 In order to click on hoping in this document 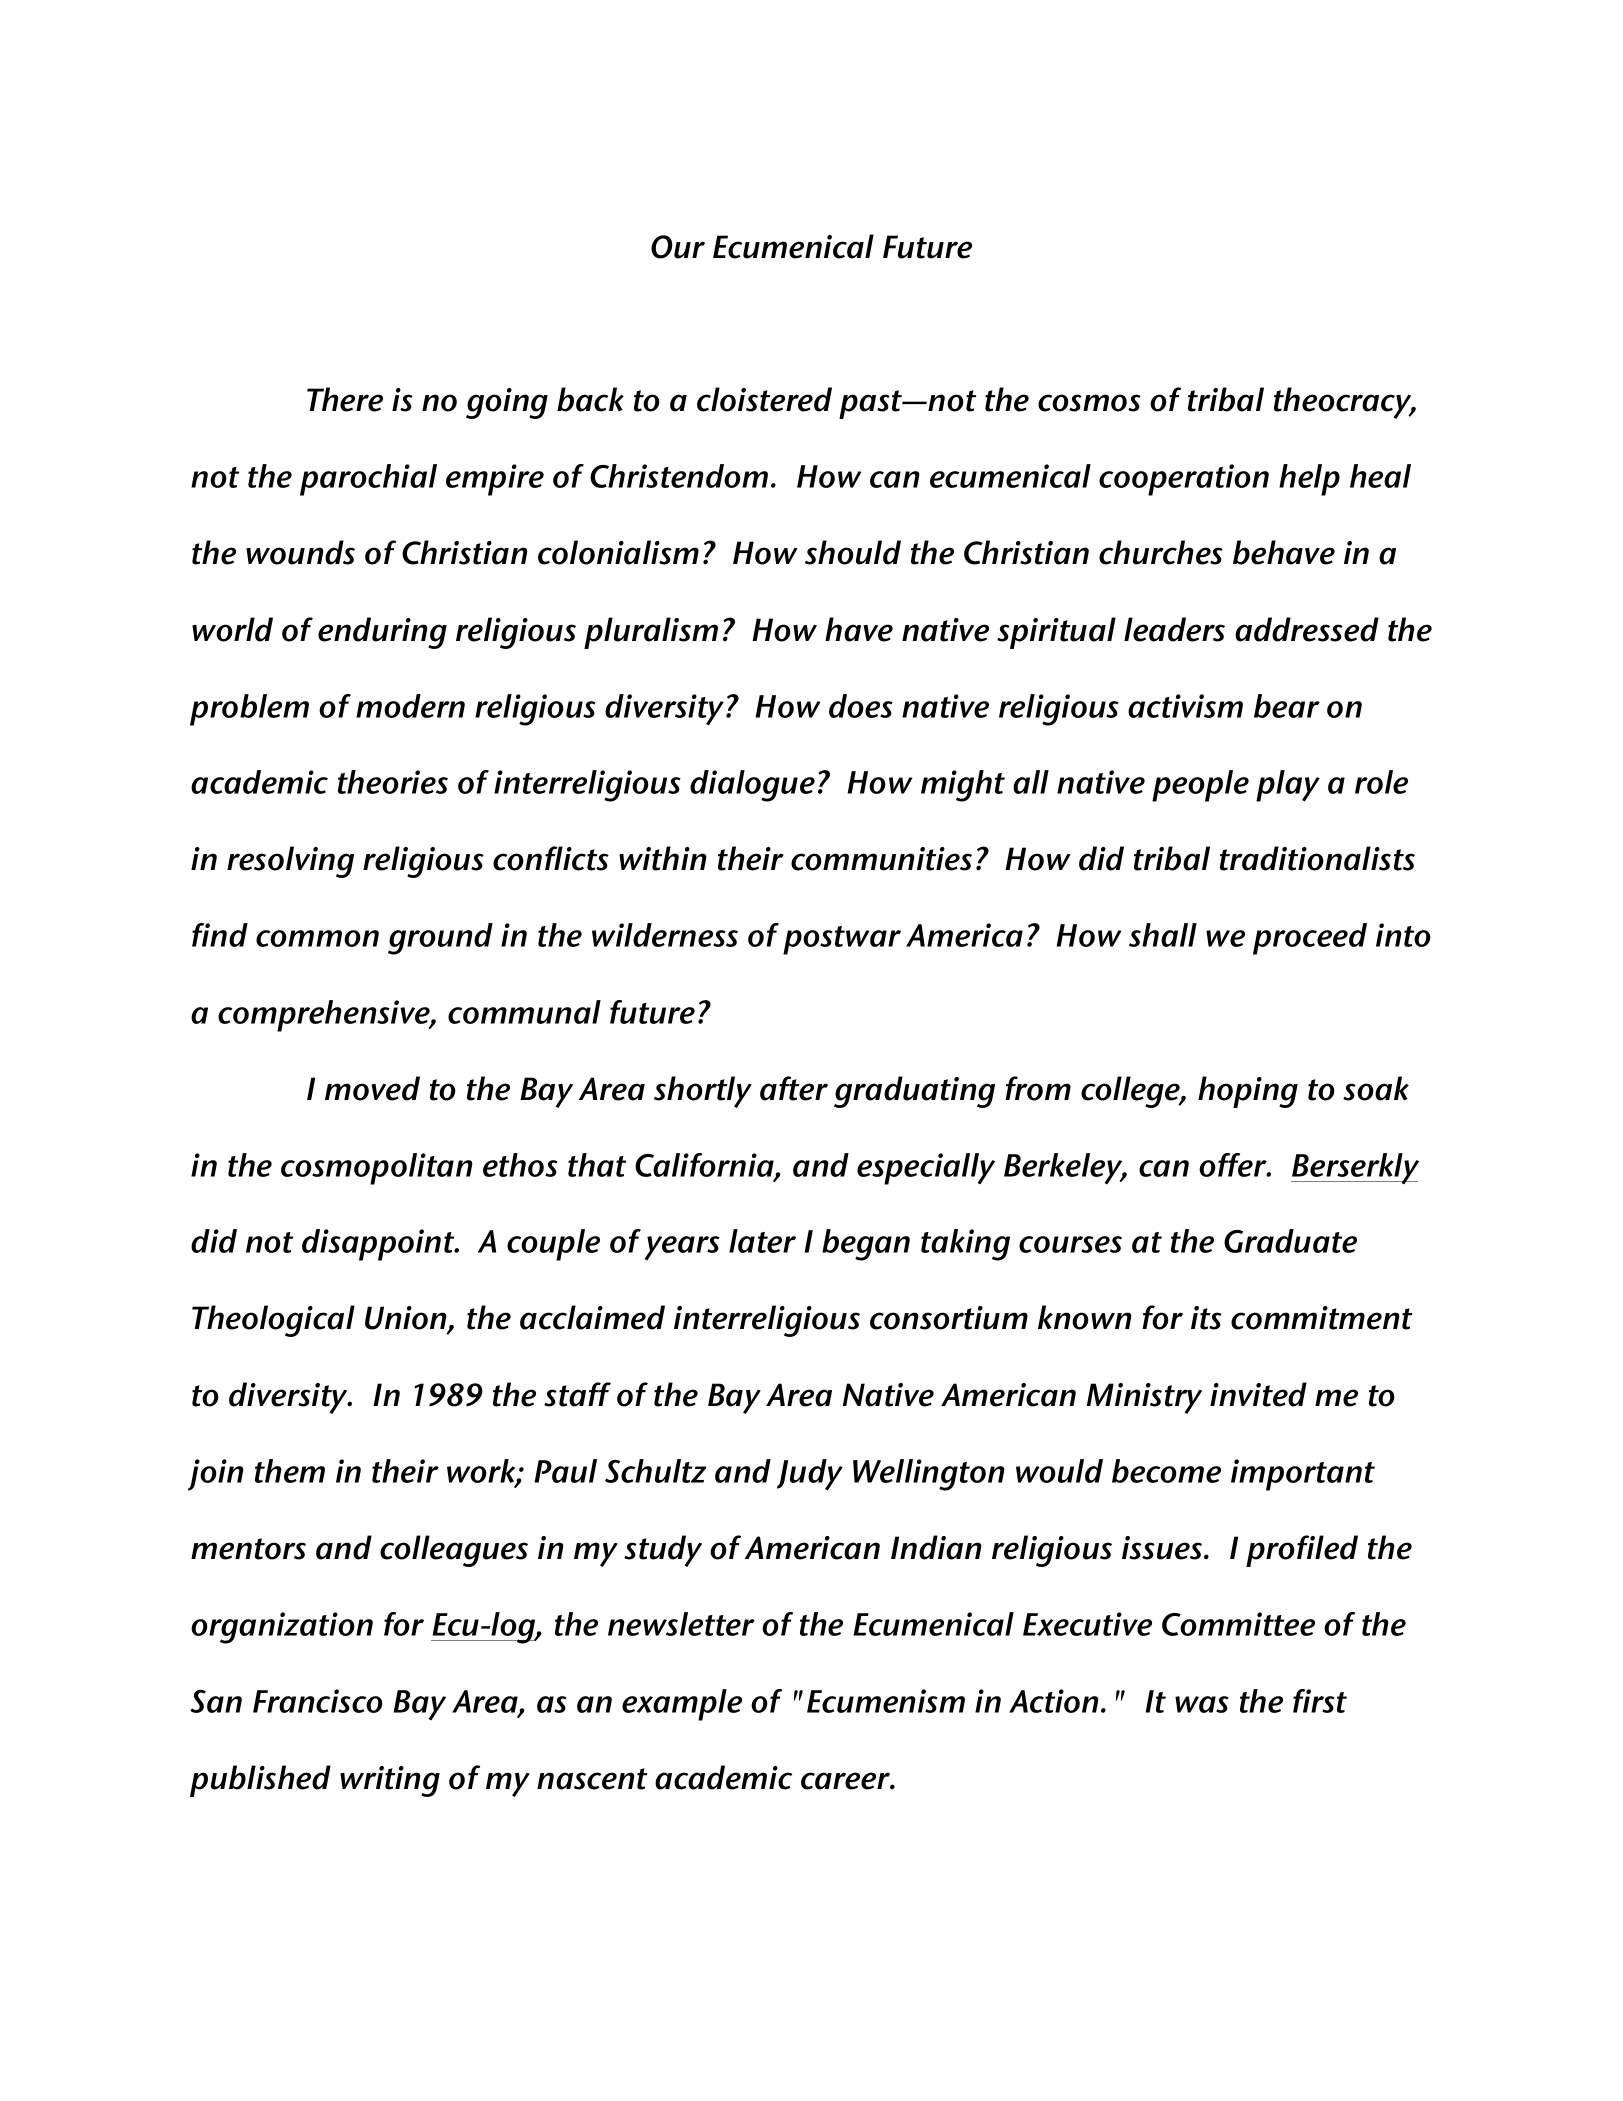, I will do `click(1248, 1092)`.
